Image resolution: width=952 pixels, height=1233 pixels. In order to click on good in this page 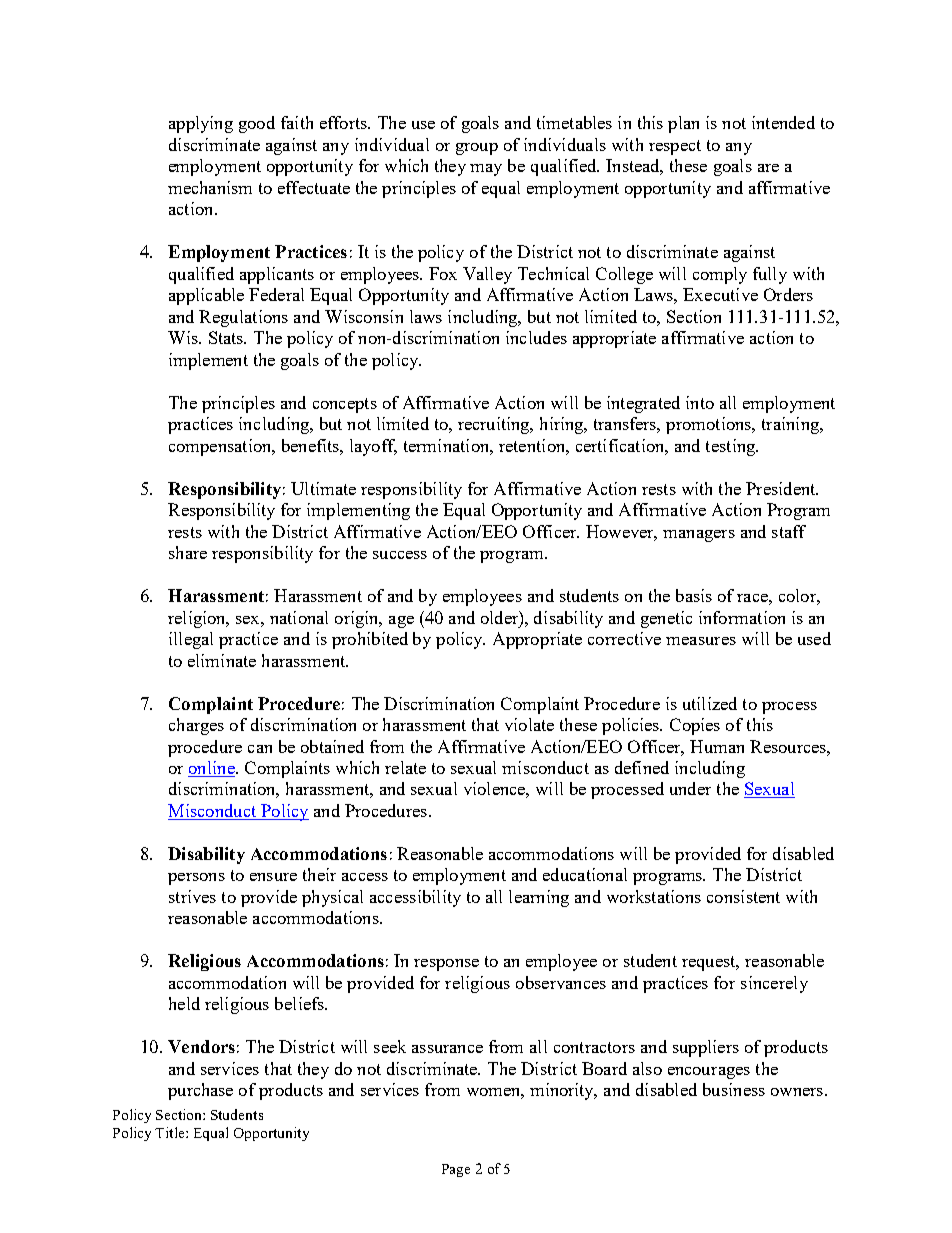, I will do `click(257, 124)`.
